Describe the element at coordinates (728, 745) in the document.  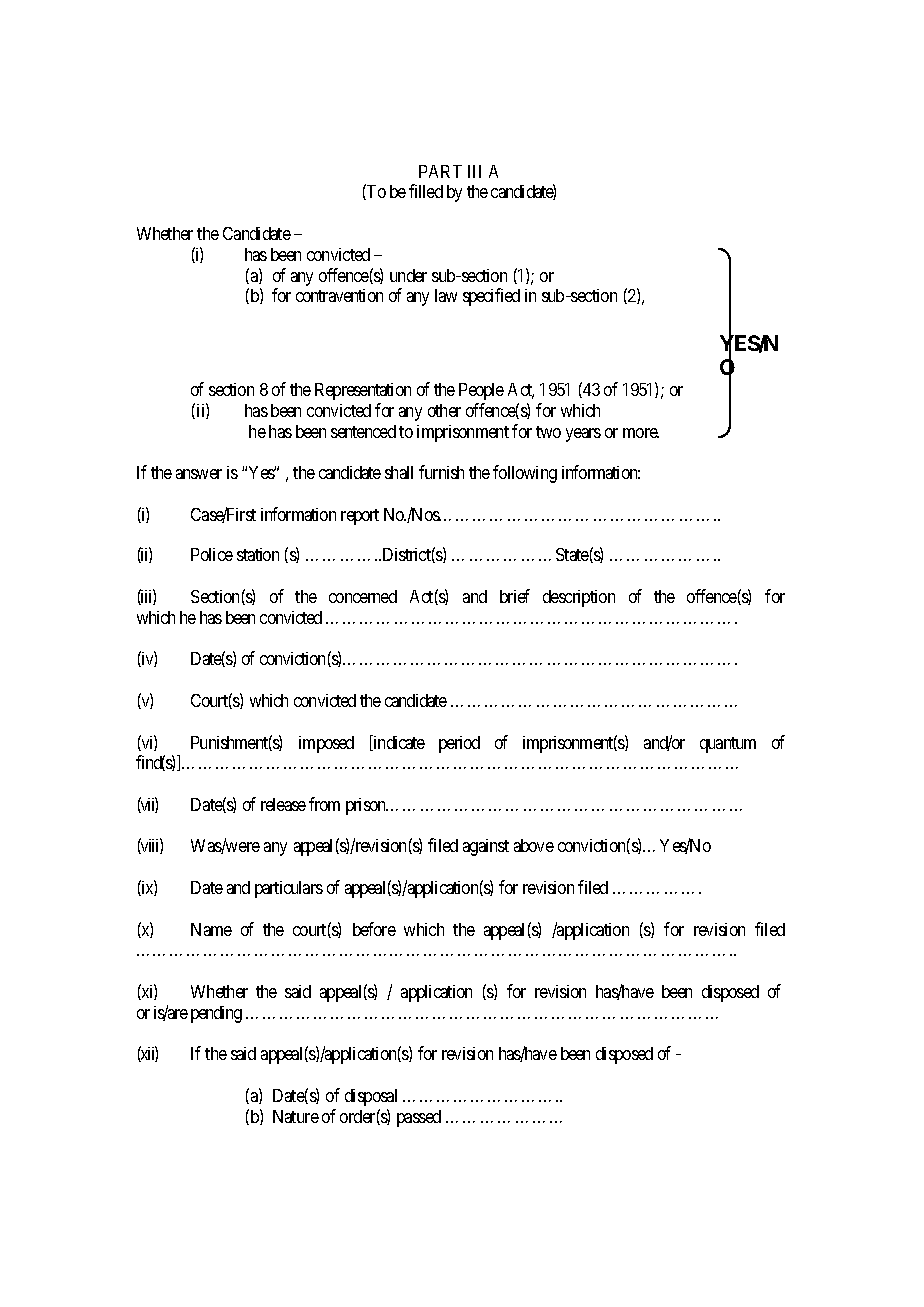
I see `quantum` at that location.
